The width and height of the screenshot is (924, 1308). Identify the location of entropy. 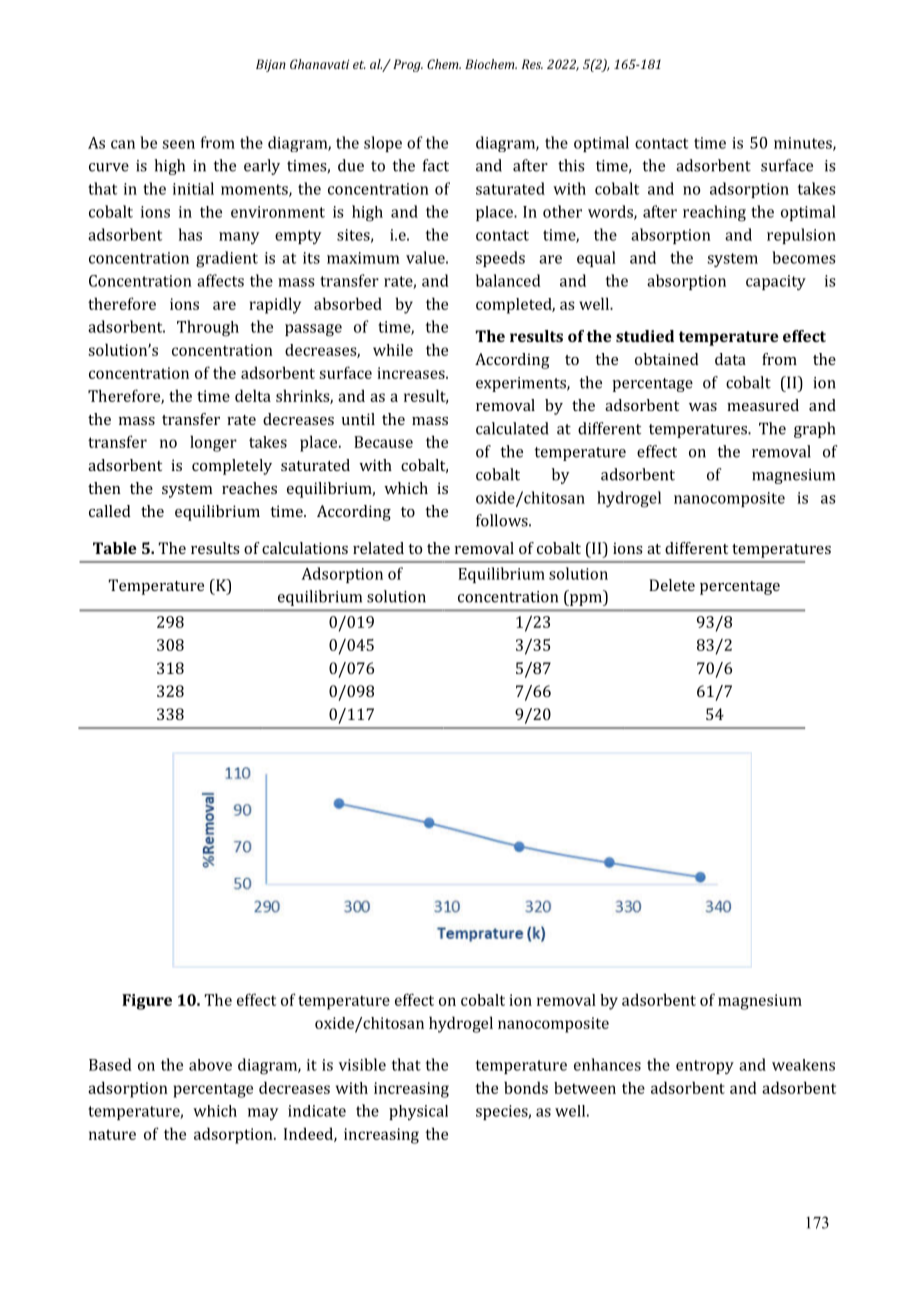
(705, 1067).
